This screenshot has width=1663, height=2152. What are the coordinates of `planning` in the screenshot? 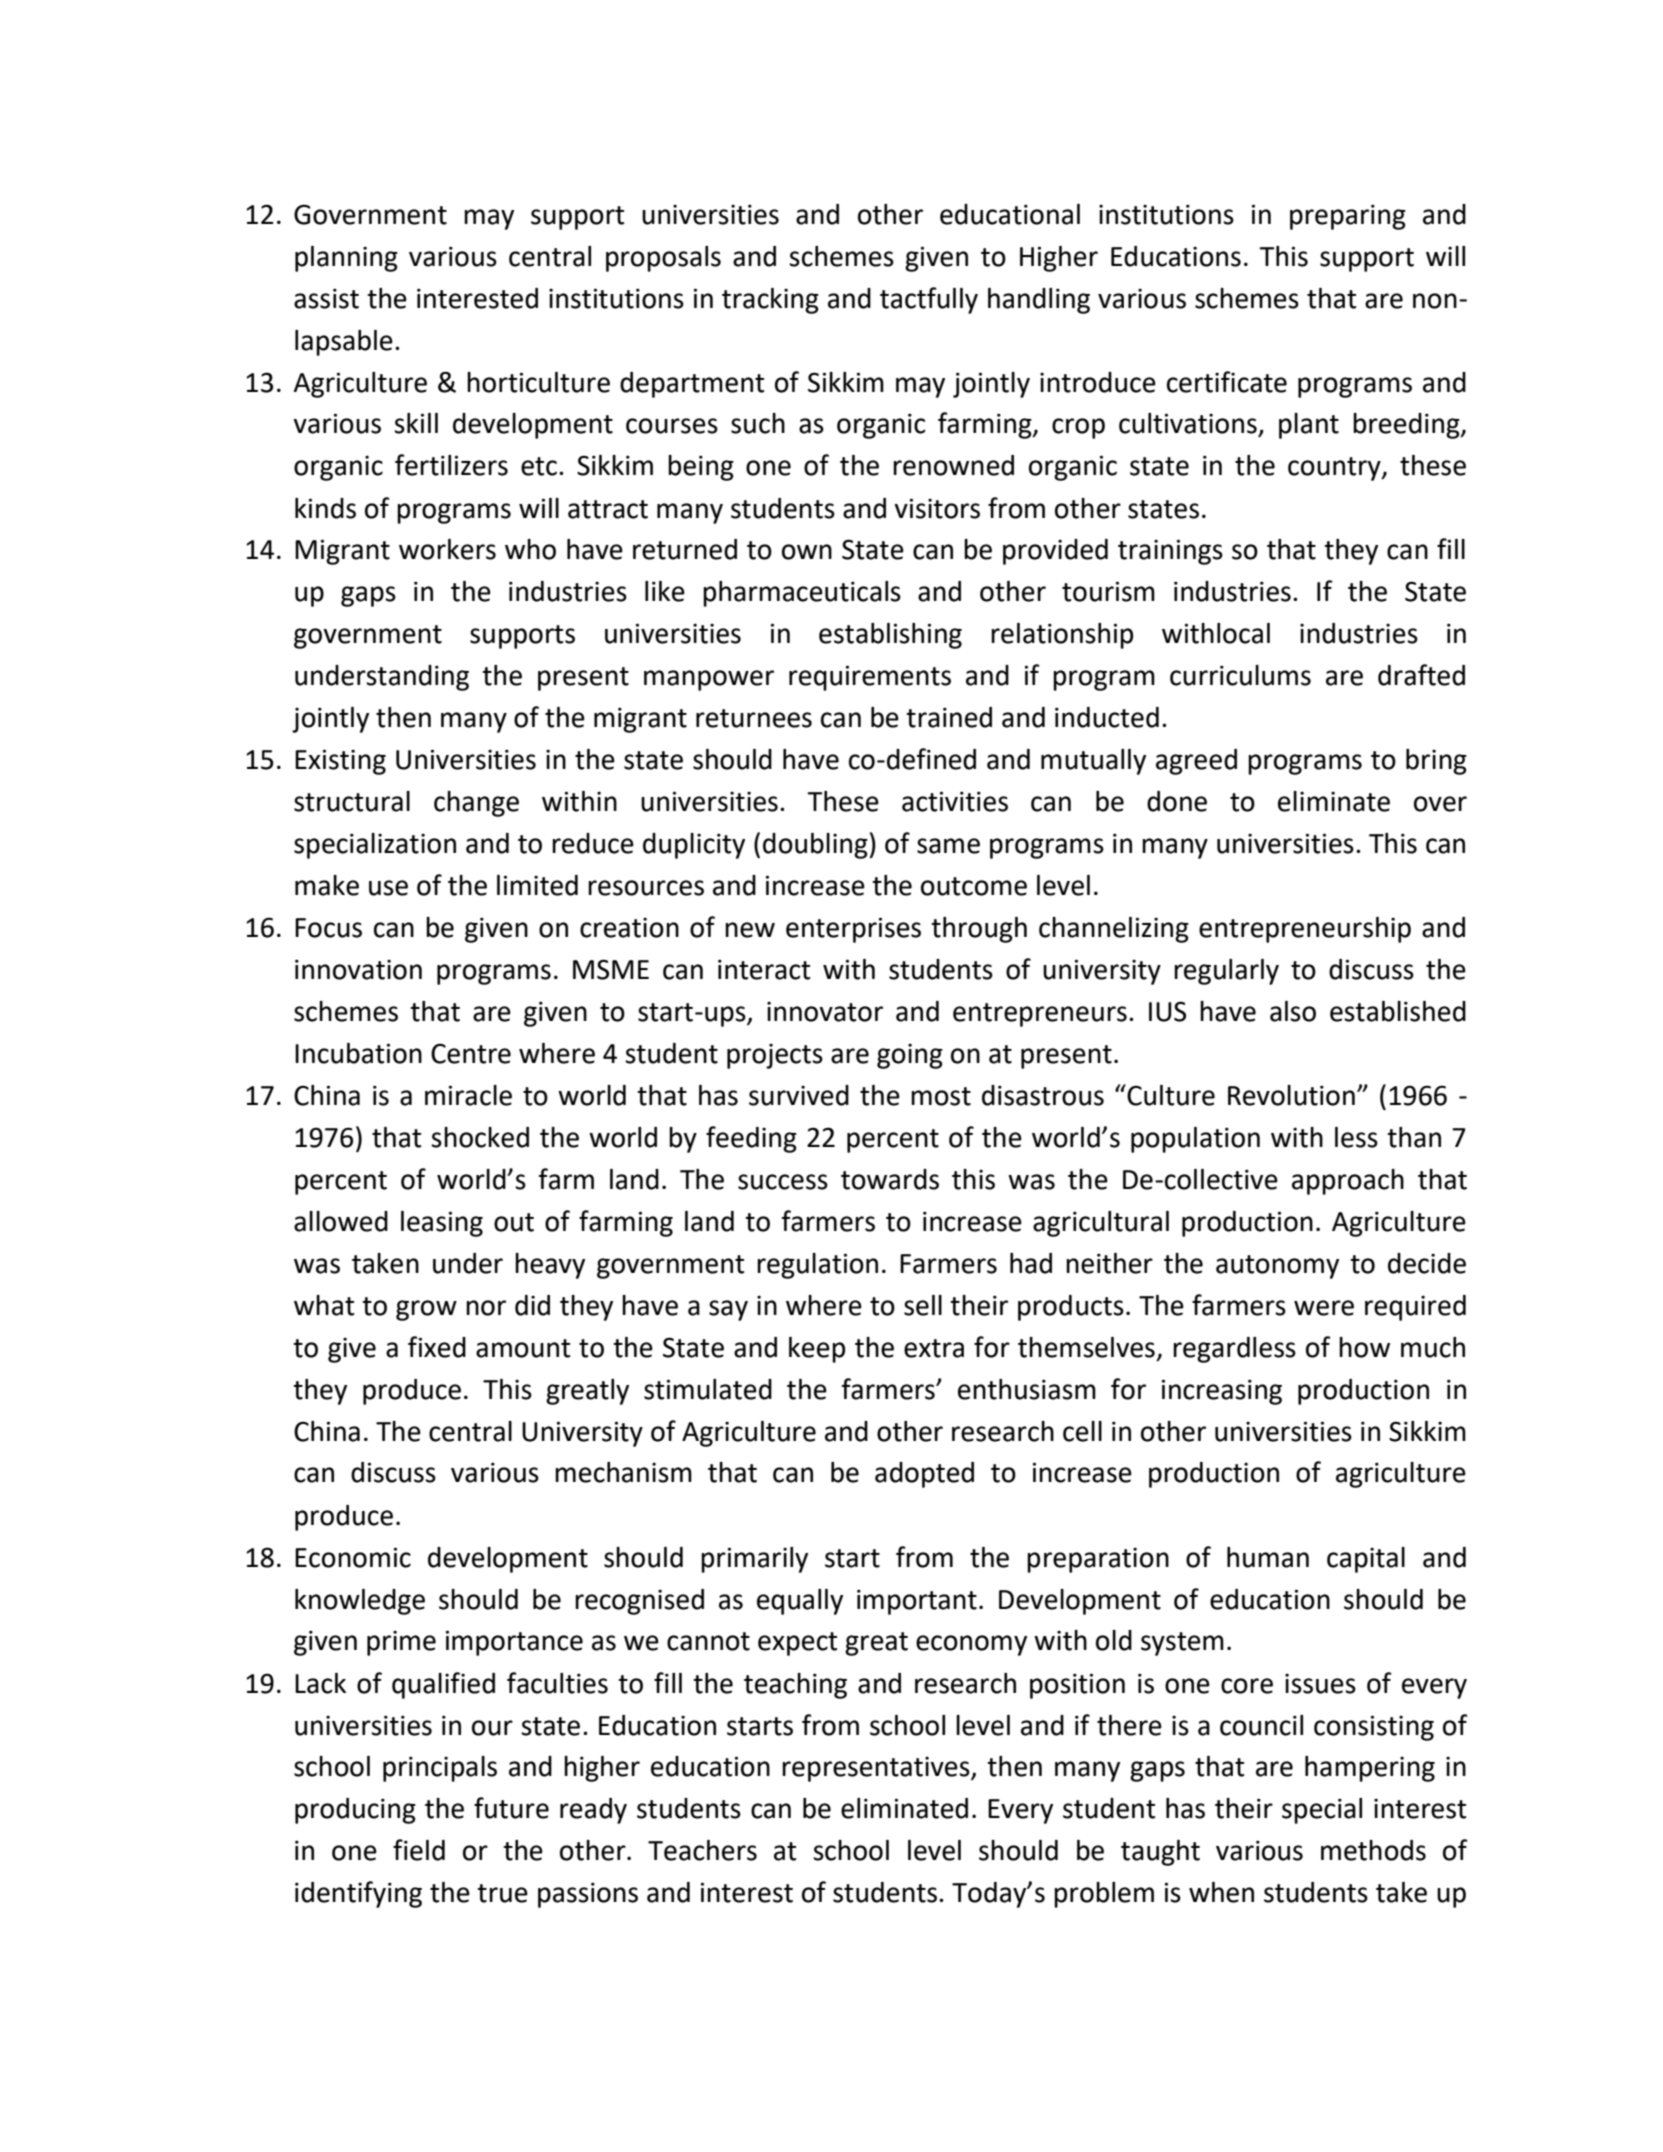 It's located at (346, 259).
